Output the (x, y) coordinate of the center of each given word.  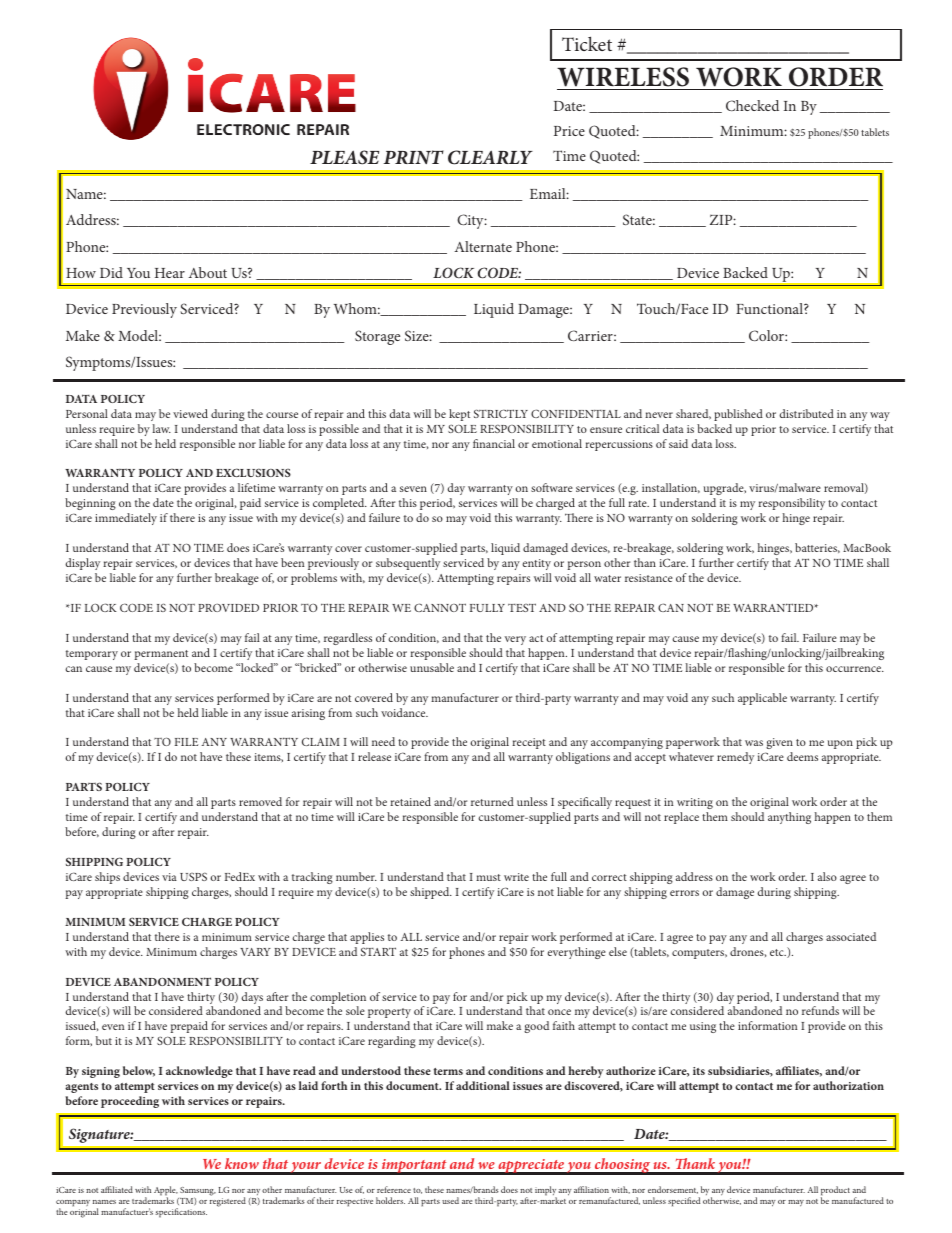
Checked (752, 105)
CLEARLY (490, 157)
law (161, 428)
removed (260, 801)
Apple (166, 1192)
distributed (806, 413)
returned (492, 801)
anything (789, 818)
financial (494, 443)
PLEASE (344, 157)
